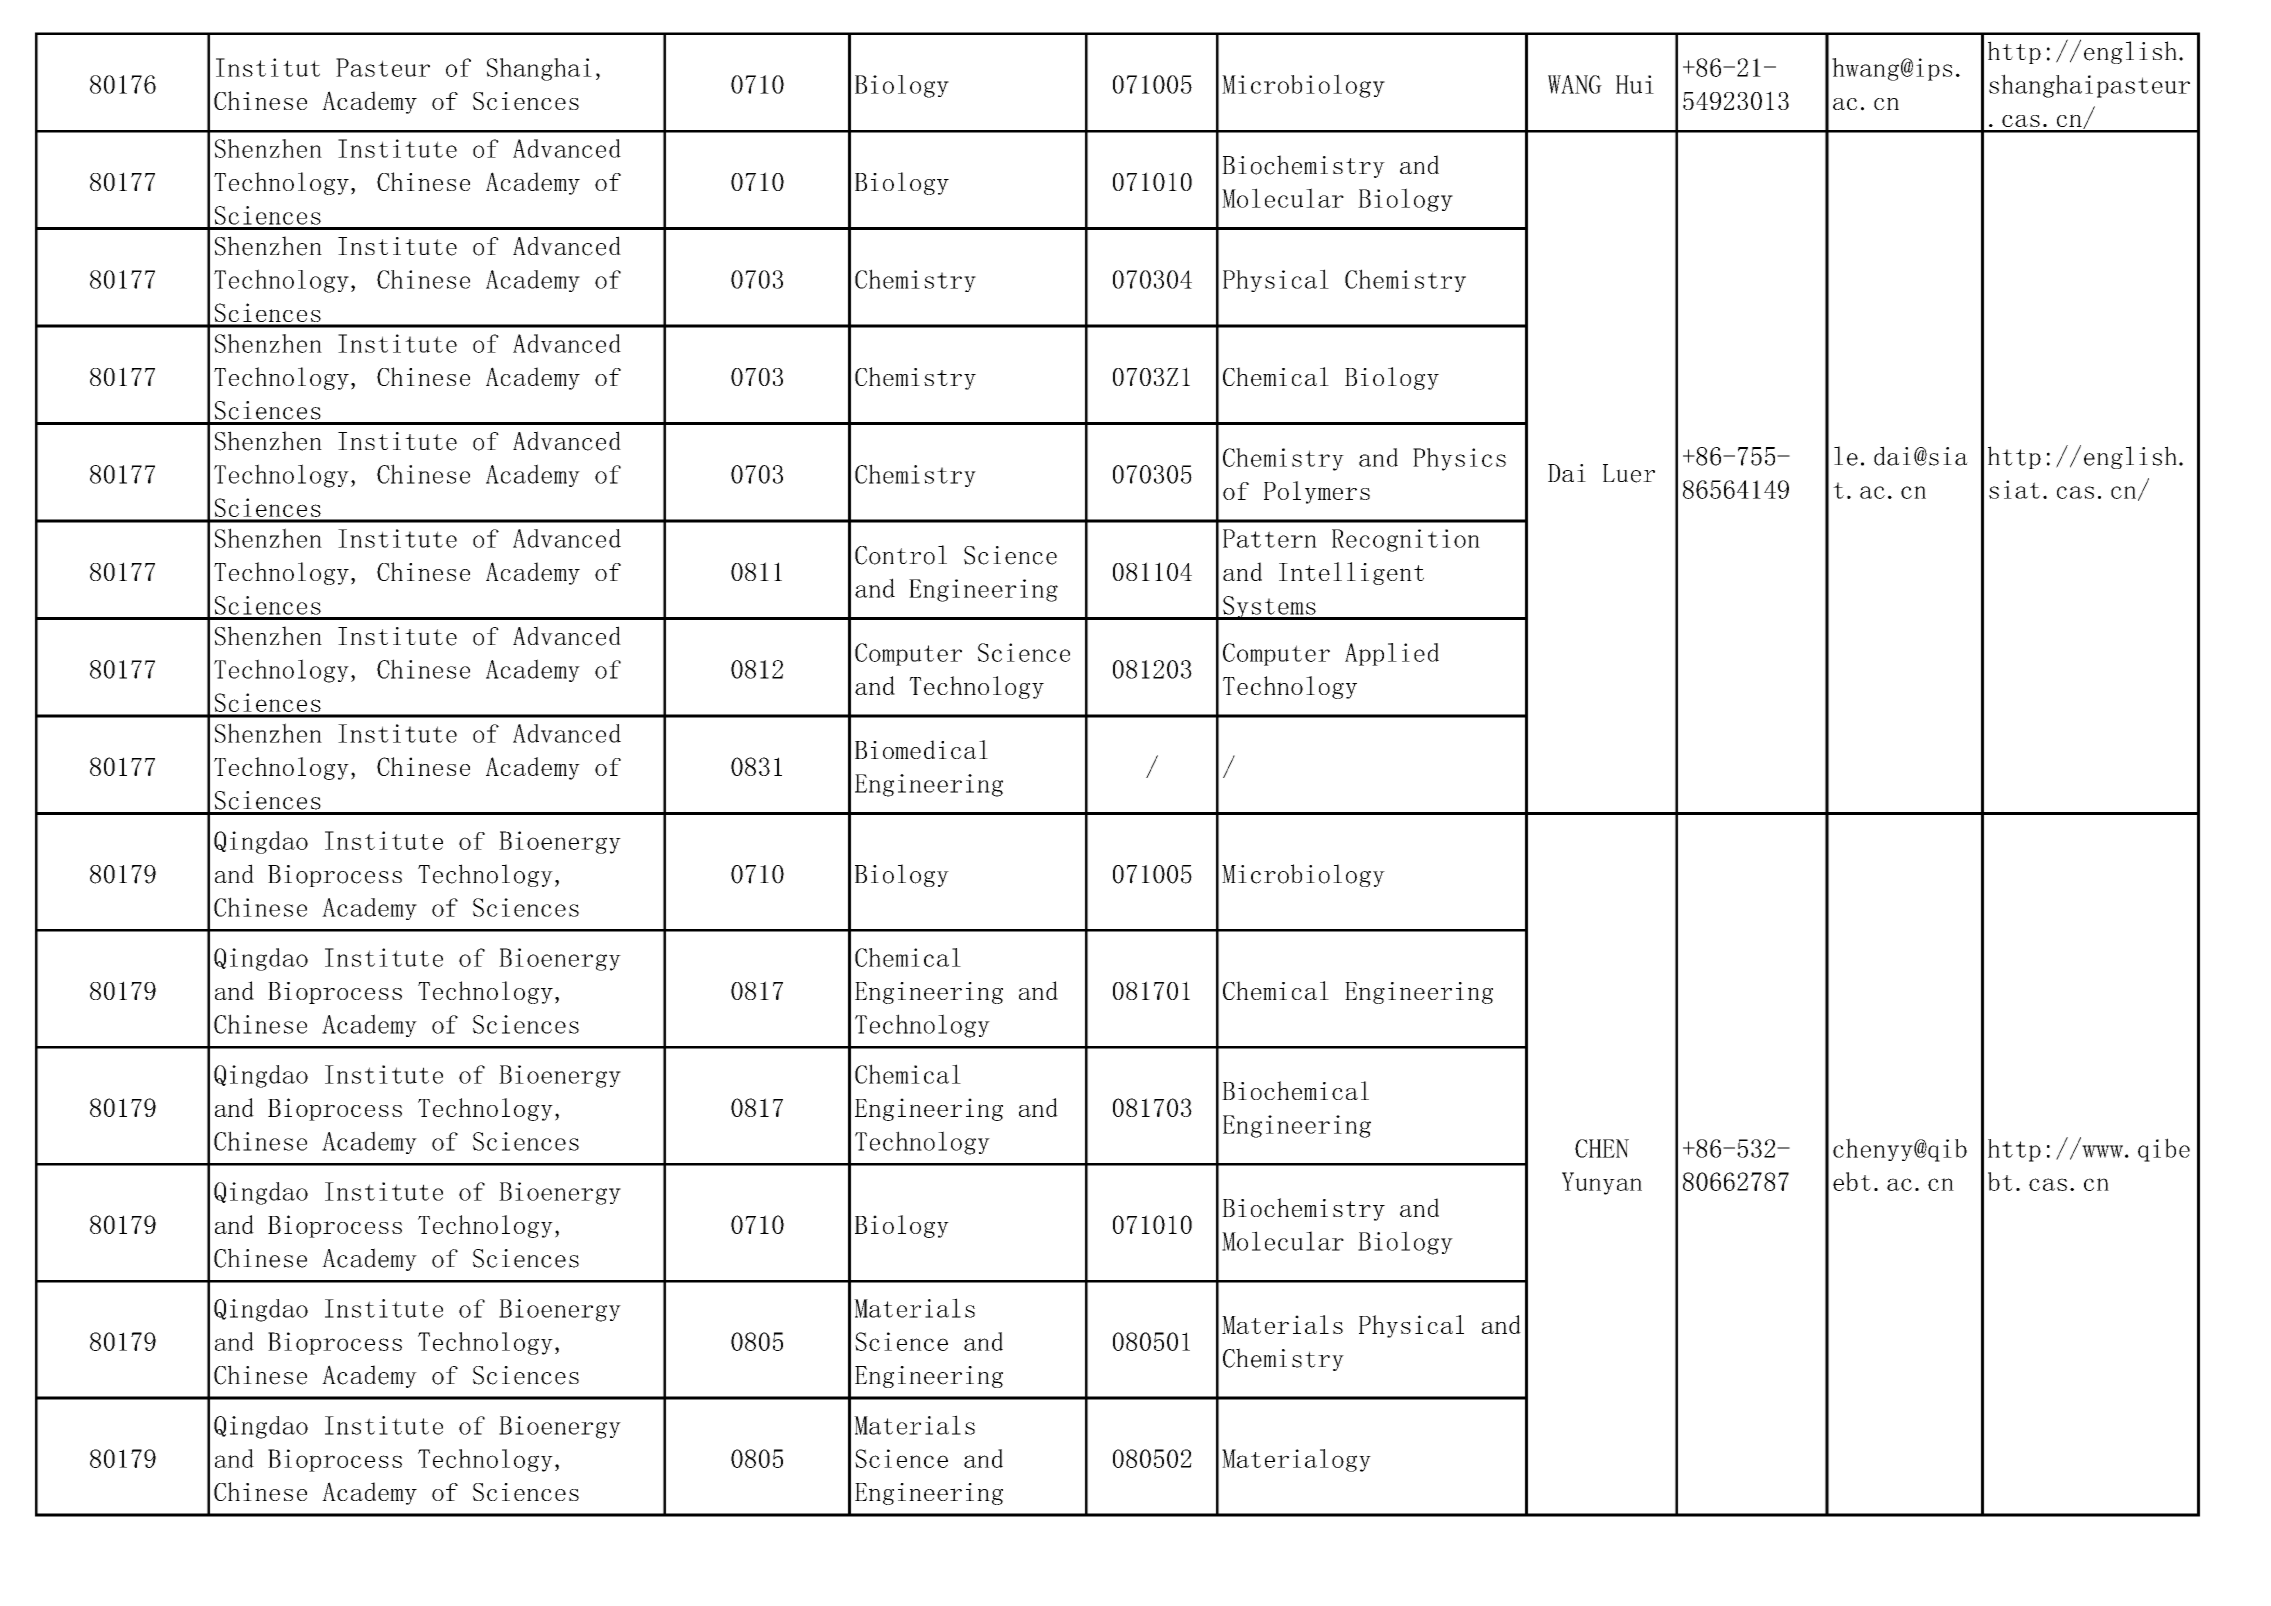 This screenshot has height=1606, width=2271. Describe the element at coordinates (1351, 573) in the screenshot. I see `Intelligent` at that location.
